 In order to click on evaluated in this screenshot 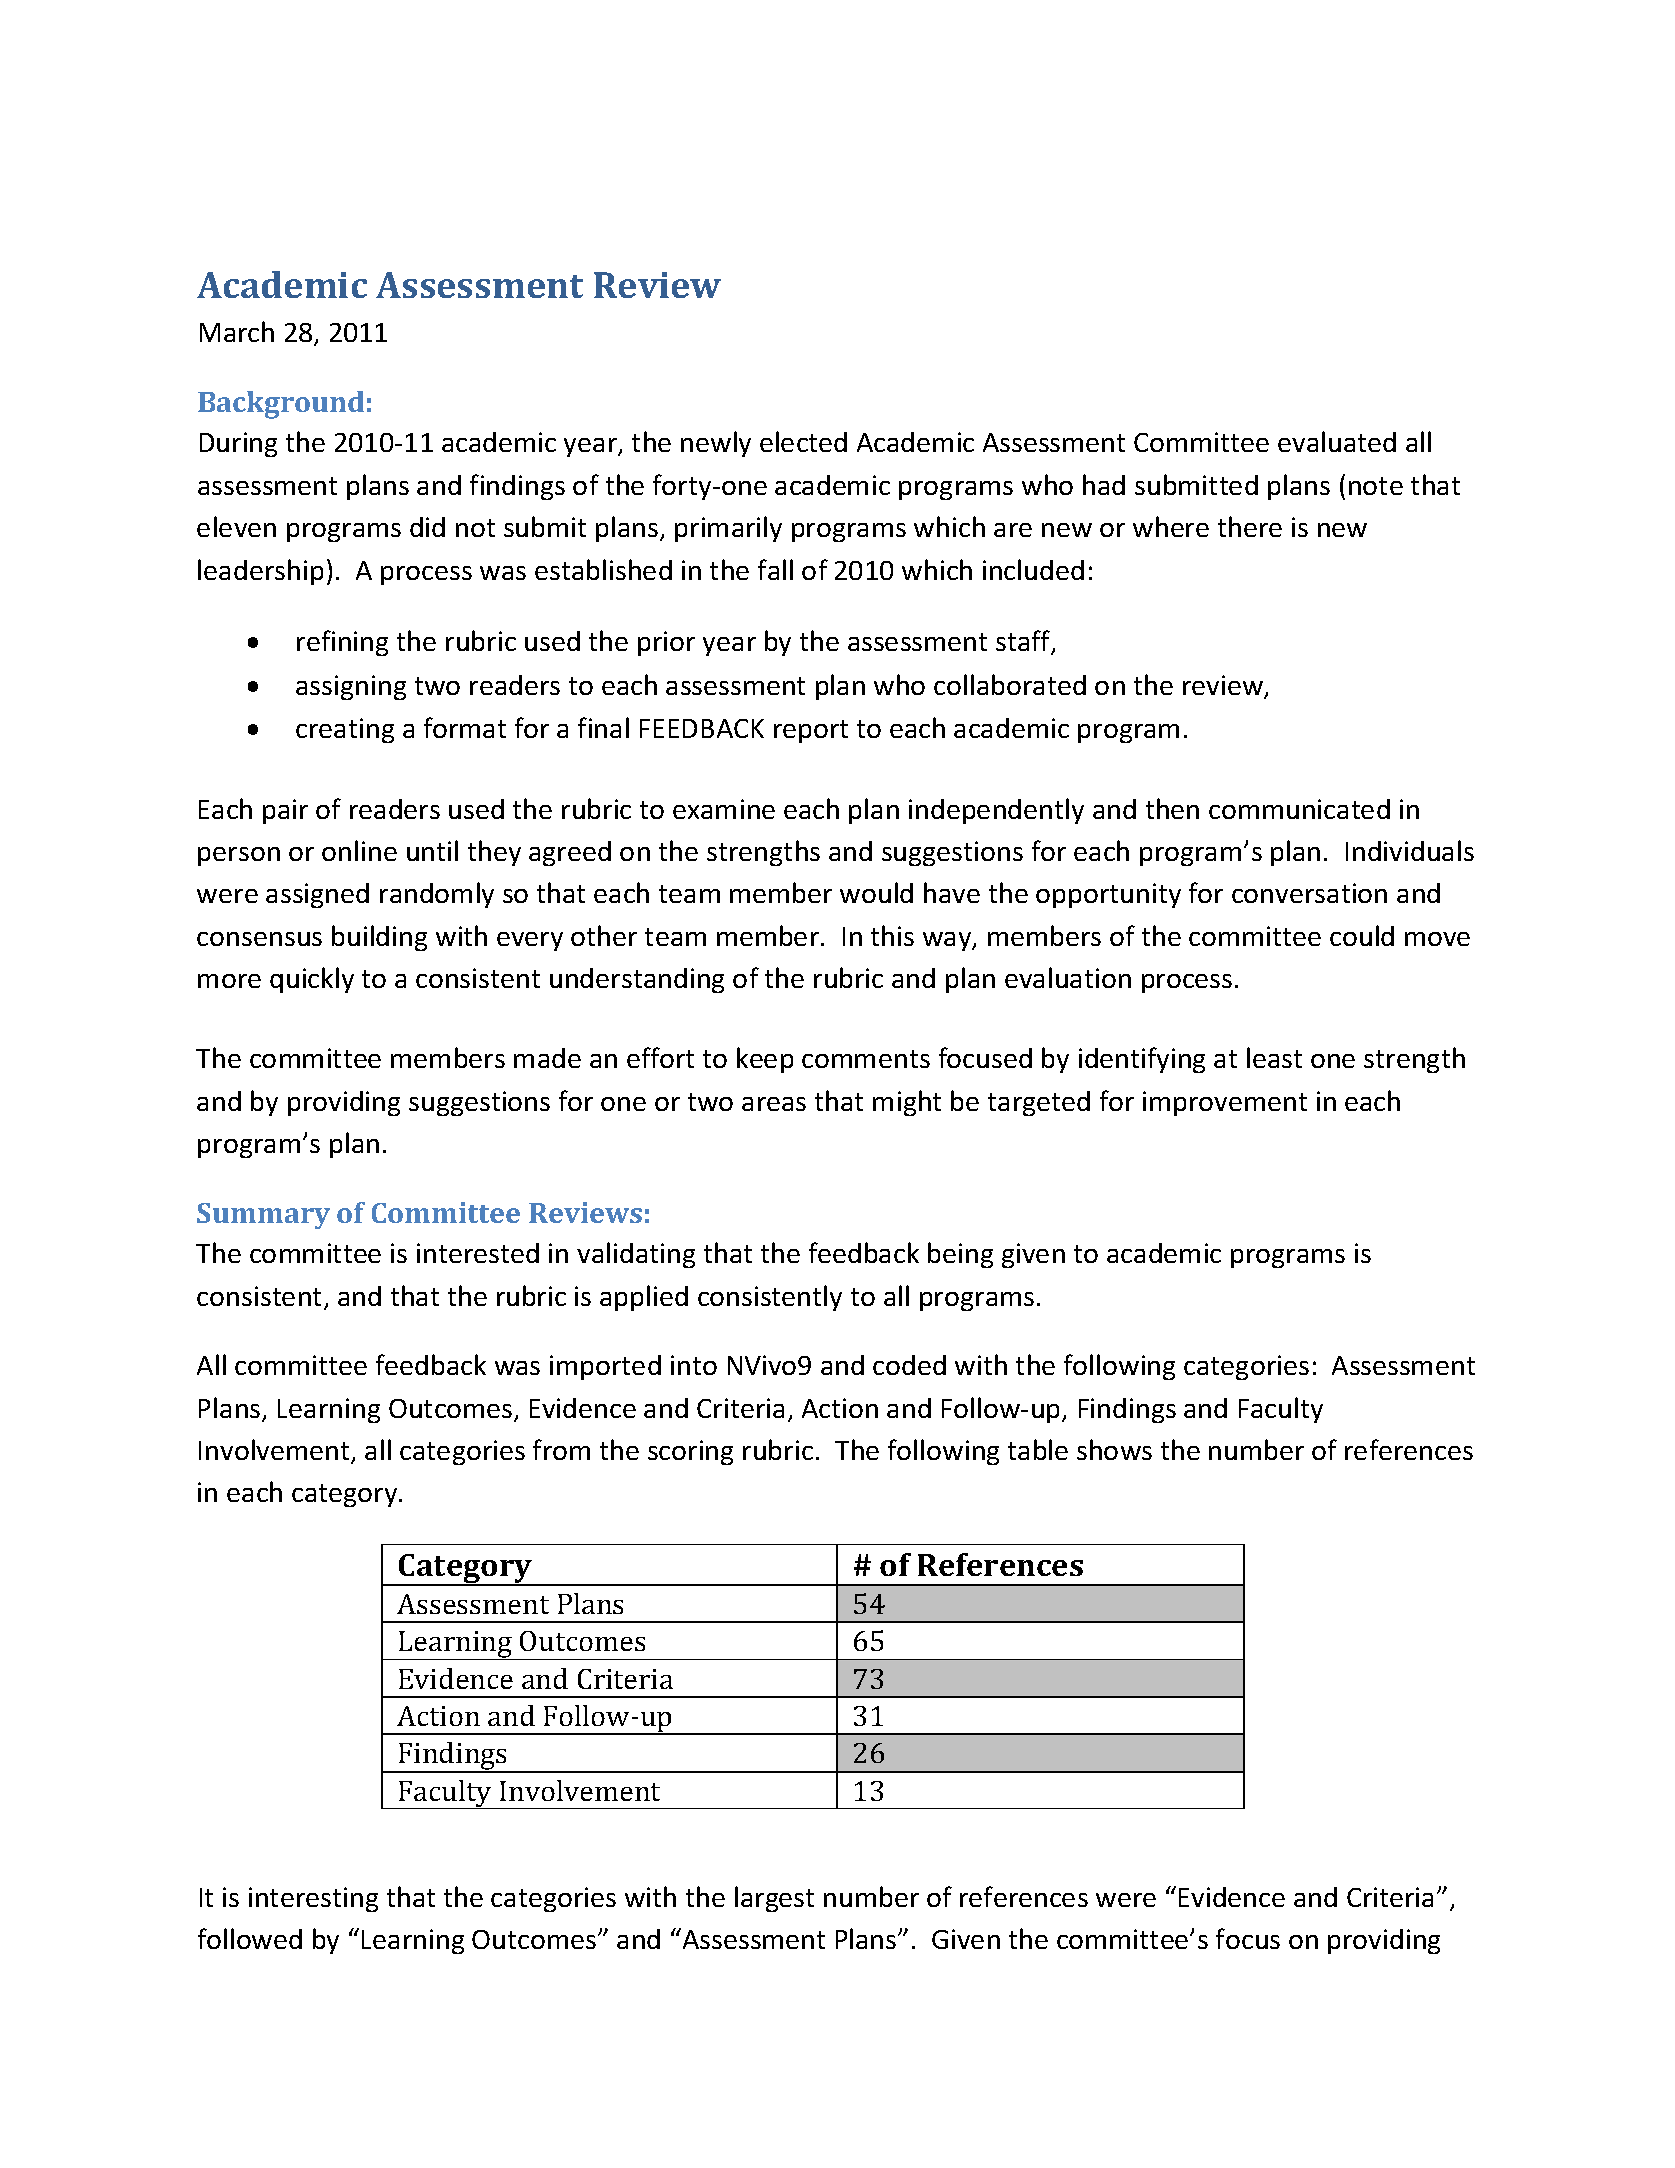, I will do `click(1337, 441)`.
